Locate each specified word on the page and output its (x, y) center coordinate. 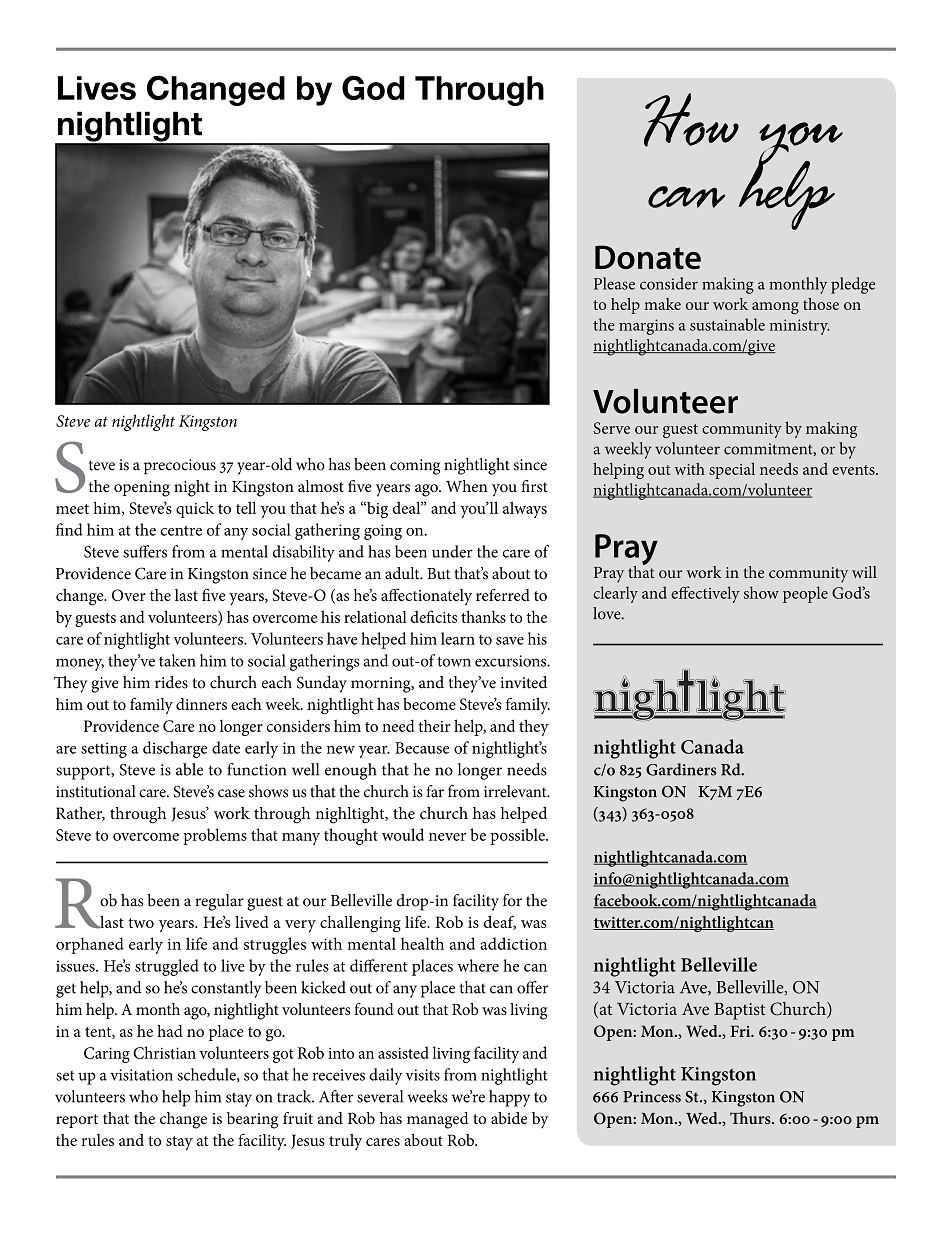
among (775, 308)
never (447, 837)
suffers (145, 551)
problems (215, 836)
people (805, 594)
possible (518, 836)
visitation (141, 1075)
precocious (180, 467)
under (452, 551)
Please (614, 283)
